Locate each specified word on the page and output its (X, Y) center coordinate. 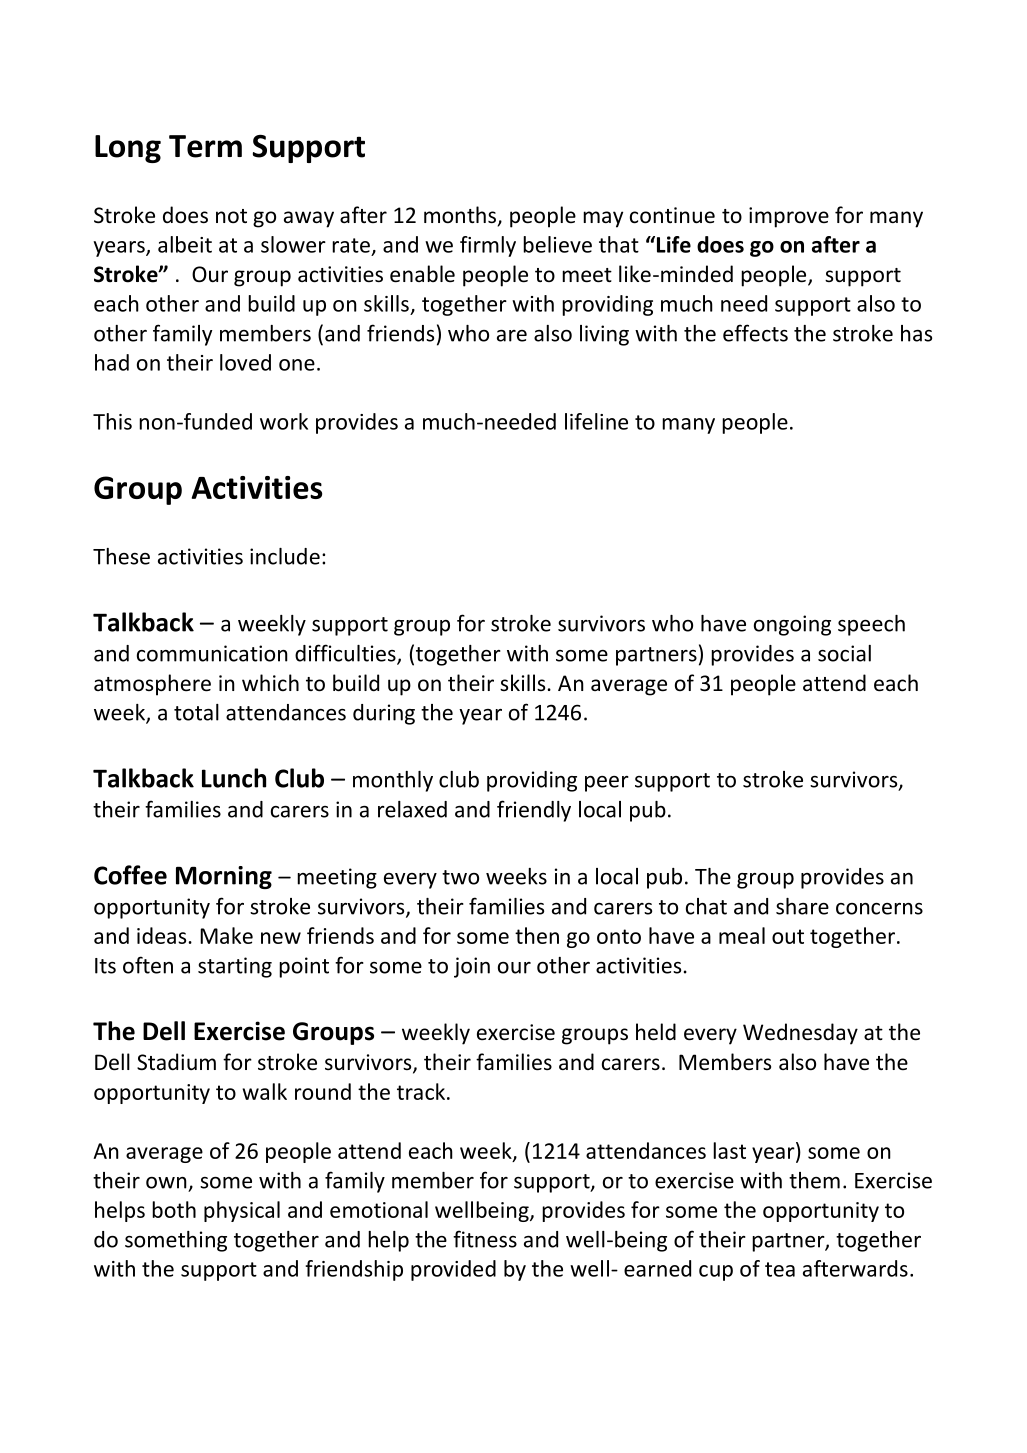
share (802, 906)
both (174, 1209)
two (460, 877)
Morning (224, 877)
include (285, 556)
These (121, 556)
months (461, 216)
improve (789, 217)
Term (205, 146)
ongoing (792, 625)
